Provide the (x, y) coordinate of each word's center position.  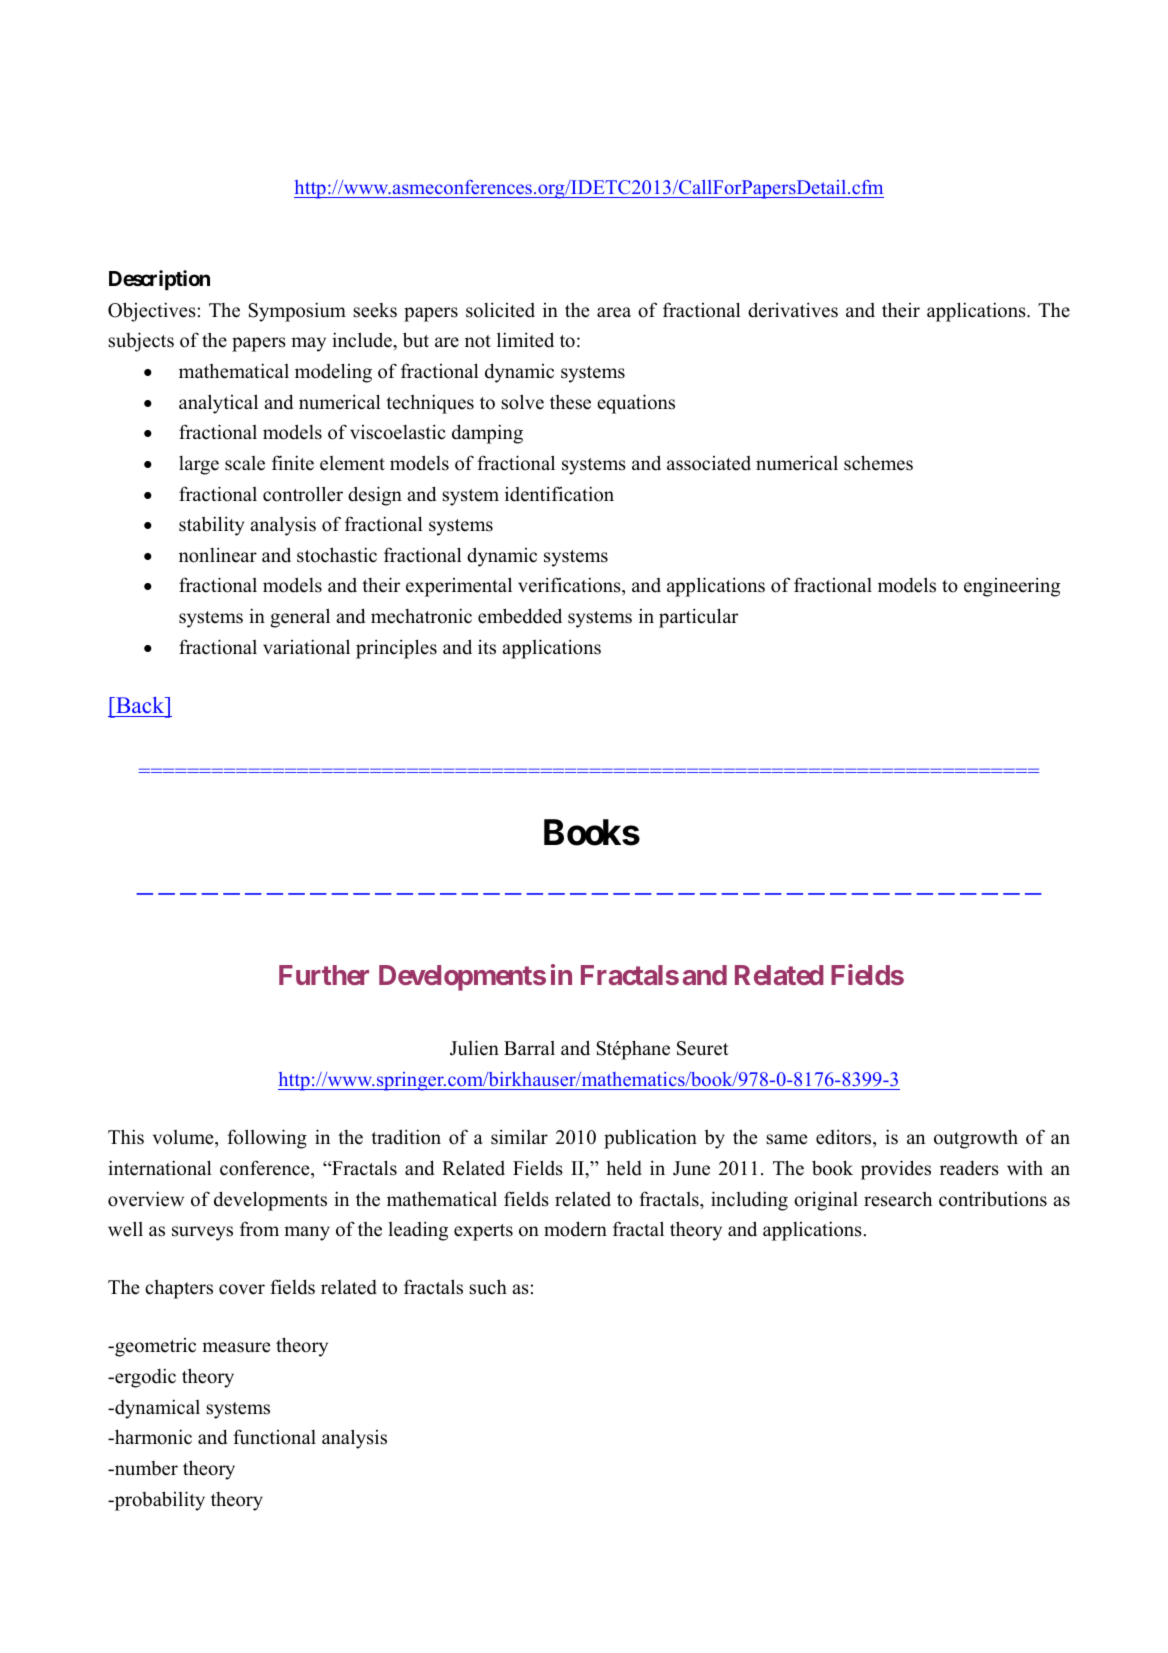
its (487, 647)
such (488, 1287)
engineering (1012, 587)
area (614, 312)
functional (274, 1437)
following (267, 1139)
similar (519, 1137)
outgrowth (976, 1139)
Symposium (297, 312)
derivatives (793, 310)
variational (306, 647)
